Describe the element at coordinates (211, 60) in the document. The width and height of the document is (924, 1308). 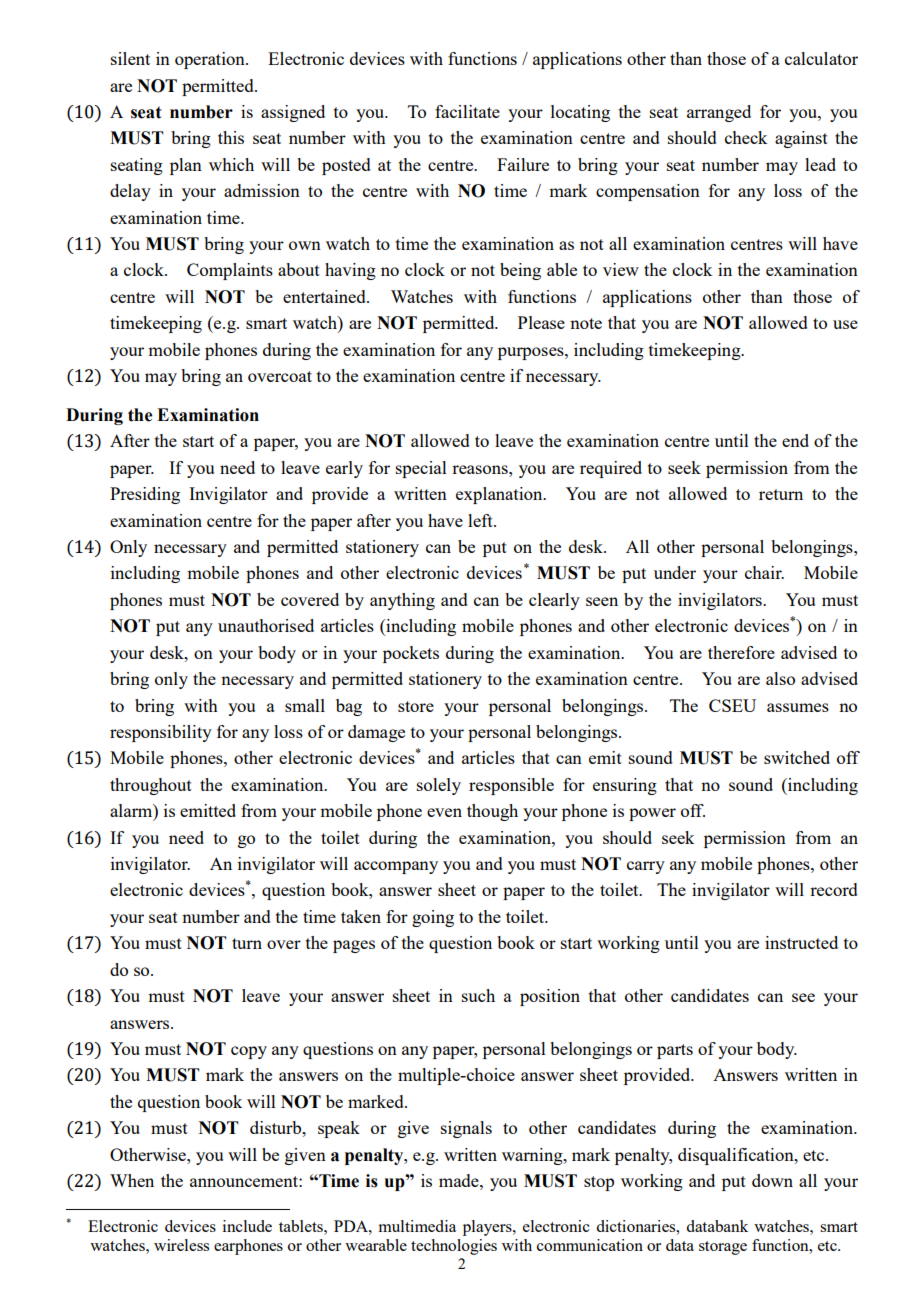
I see `operation` at that location.
